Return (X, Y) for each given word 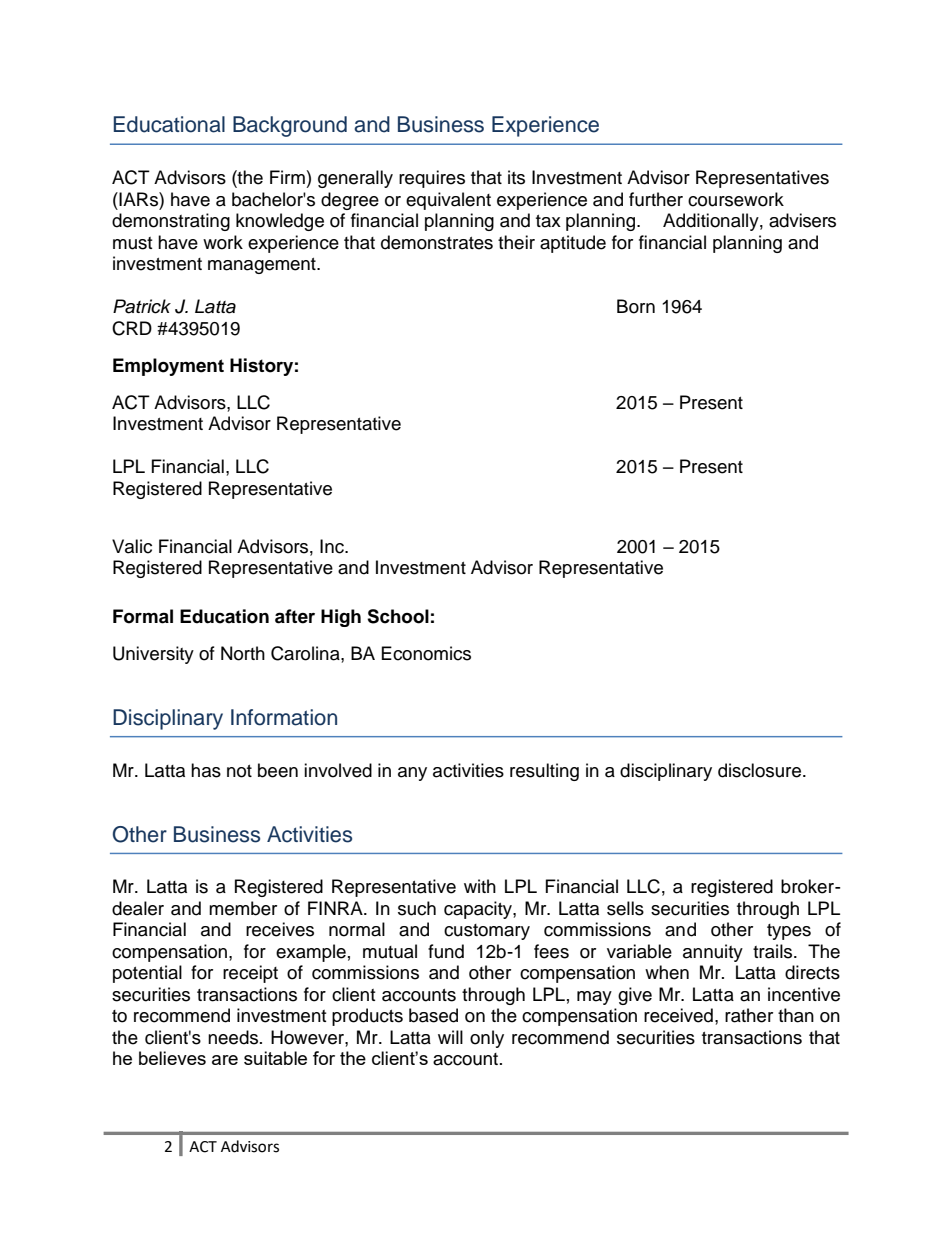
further (656, 199)
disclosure (761, 770)
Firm (287, 177)
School (398, 616)
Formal (143, 616)
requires (432, 179)
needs (234, 1037)
